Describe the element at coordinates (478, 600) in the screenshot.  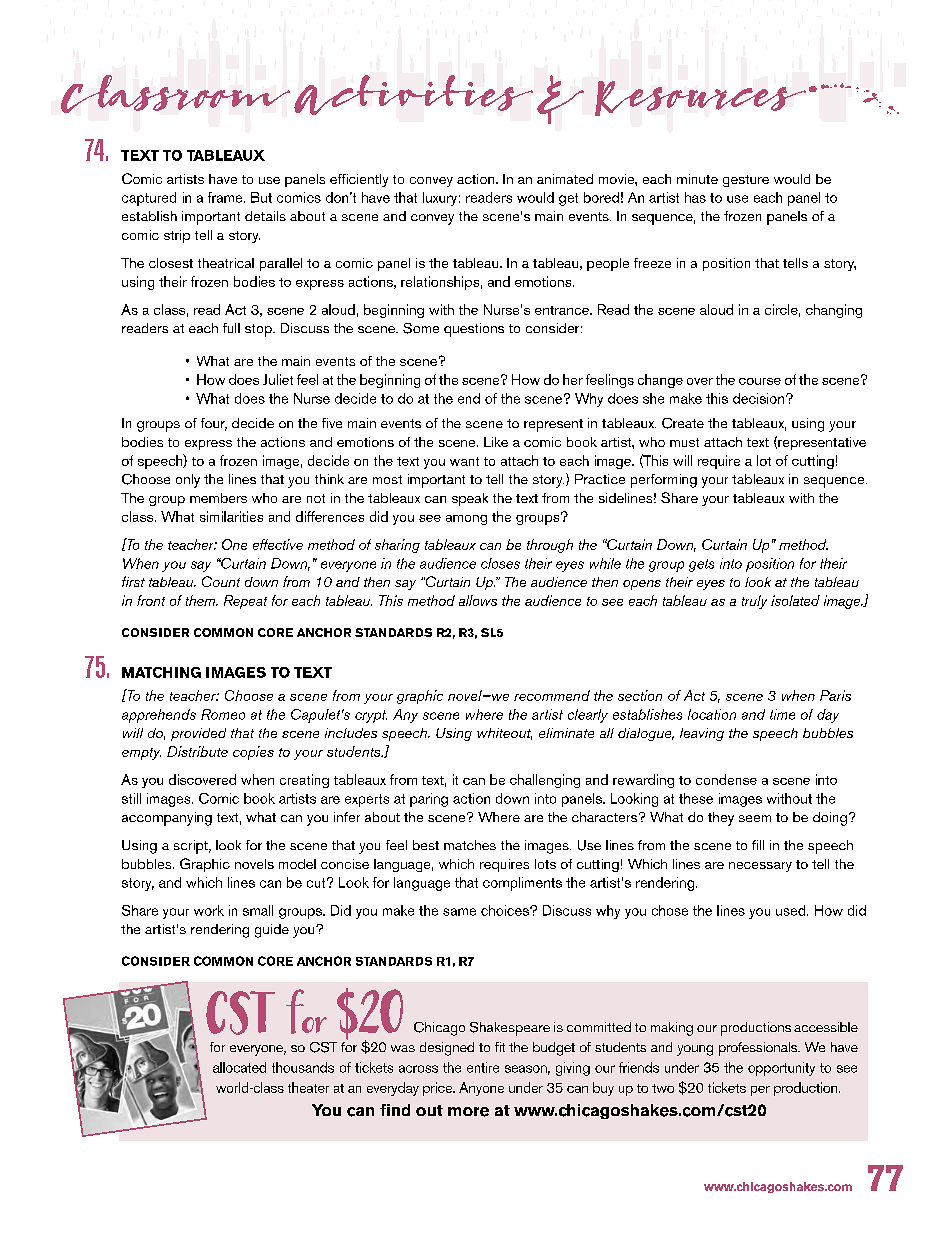
I see `allows` at that location.
